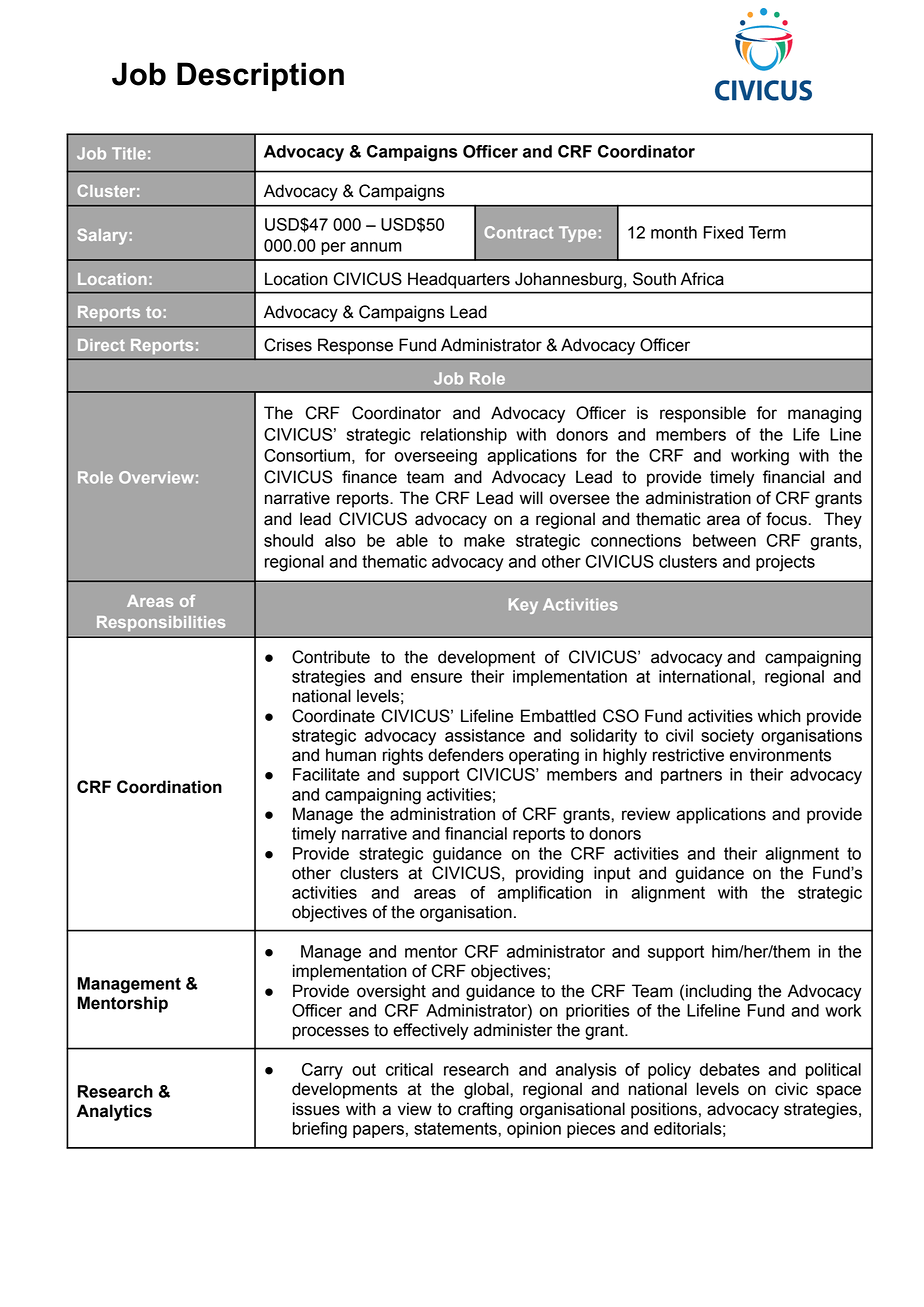 The width and height of the page is (924, 1307). What do you see at coordinates (767, 232) in the page?
I see `Term` at bounding box center [767, 232].
